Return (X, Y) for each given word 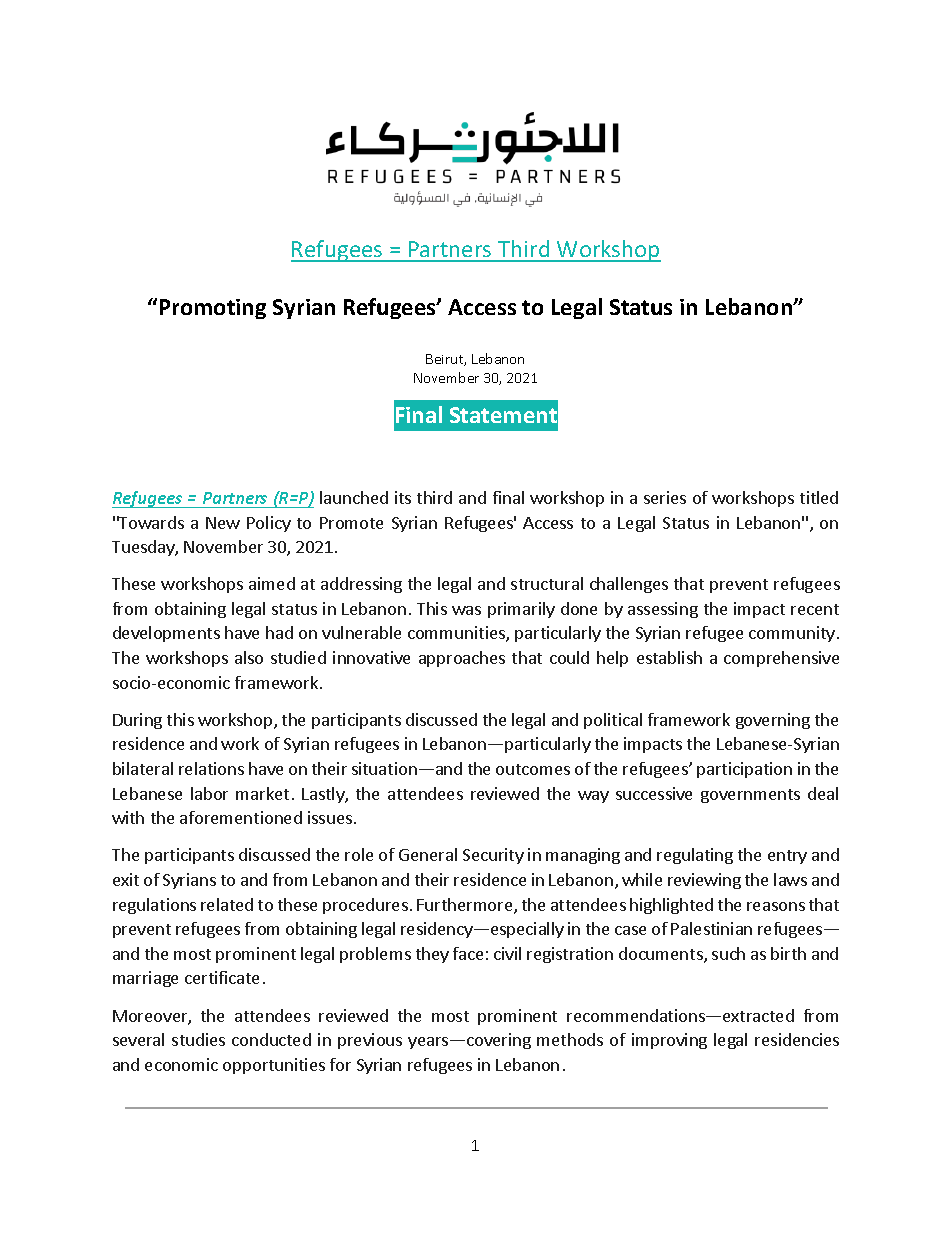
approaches (462, 659)
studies (198, 1039)
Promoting (213, 309)
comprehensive (781, 659)
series (665, 497)
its (403, 497)
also (249, 657)
